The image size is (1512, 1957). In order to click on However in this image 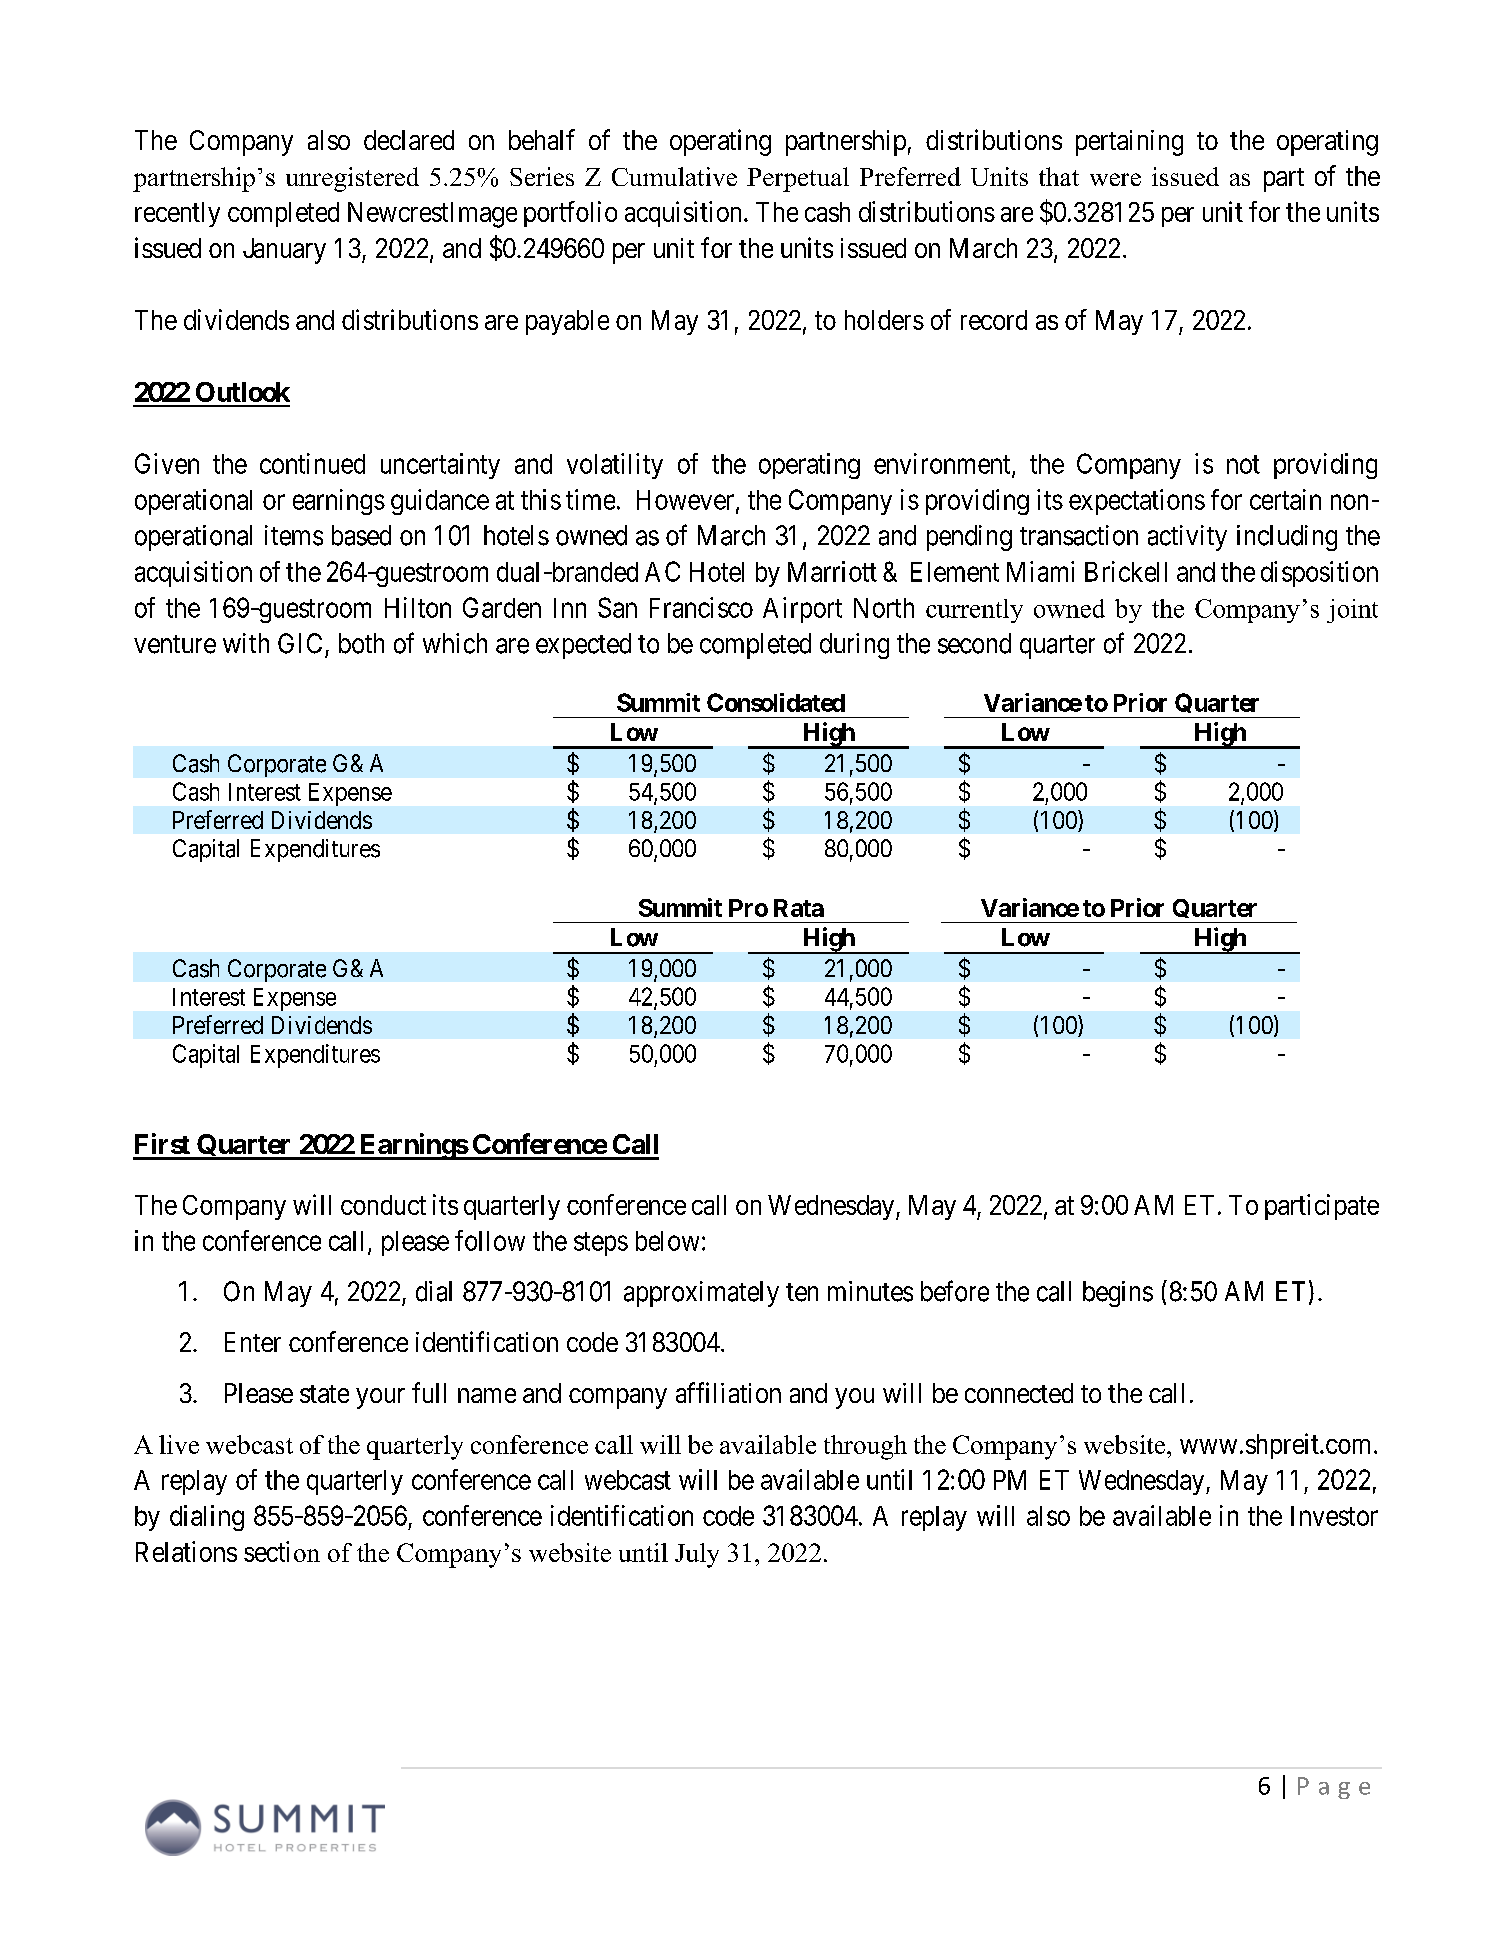, I will do `click(687, 501)`.
